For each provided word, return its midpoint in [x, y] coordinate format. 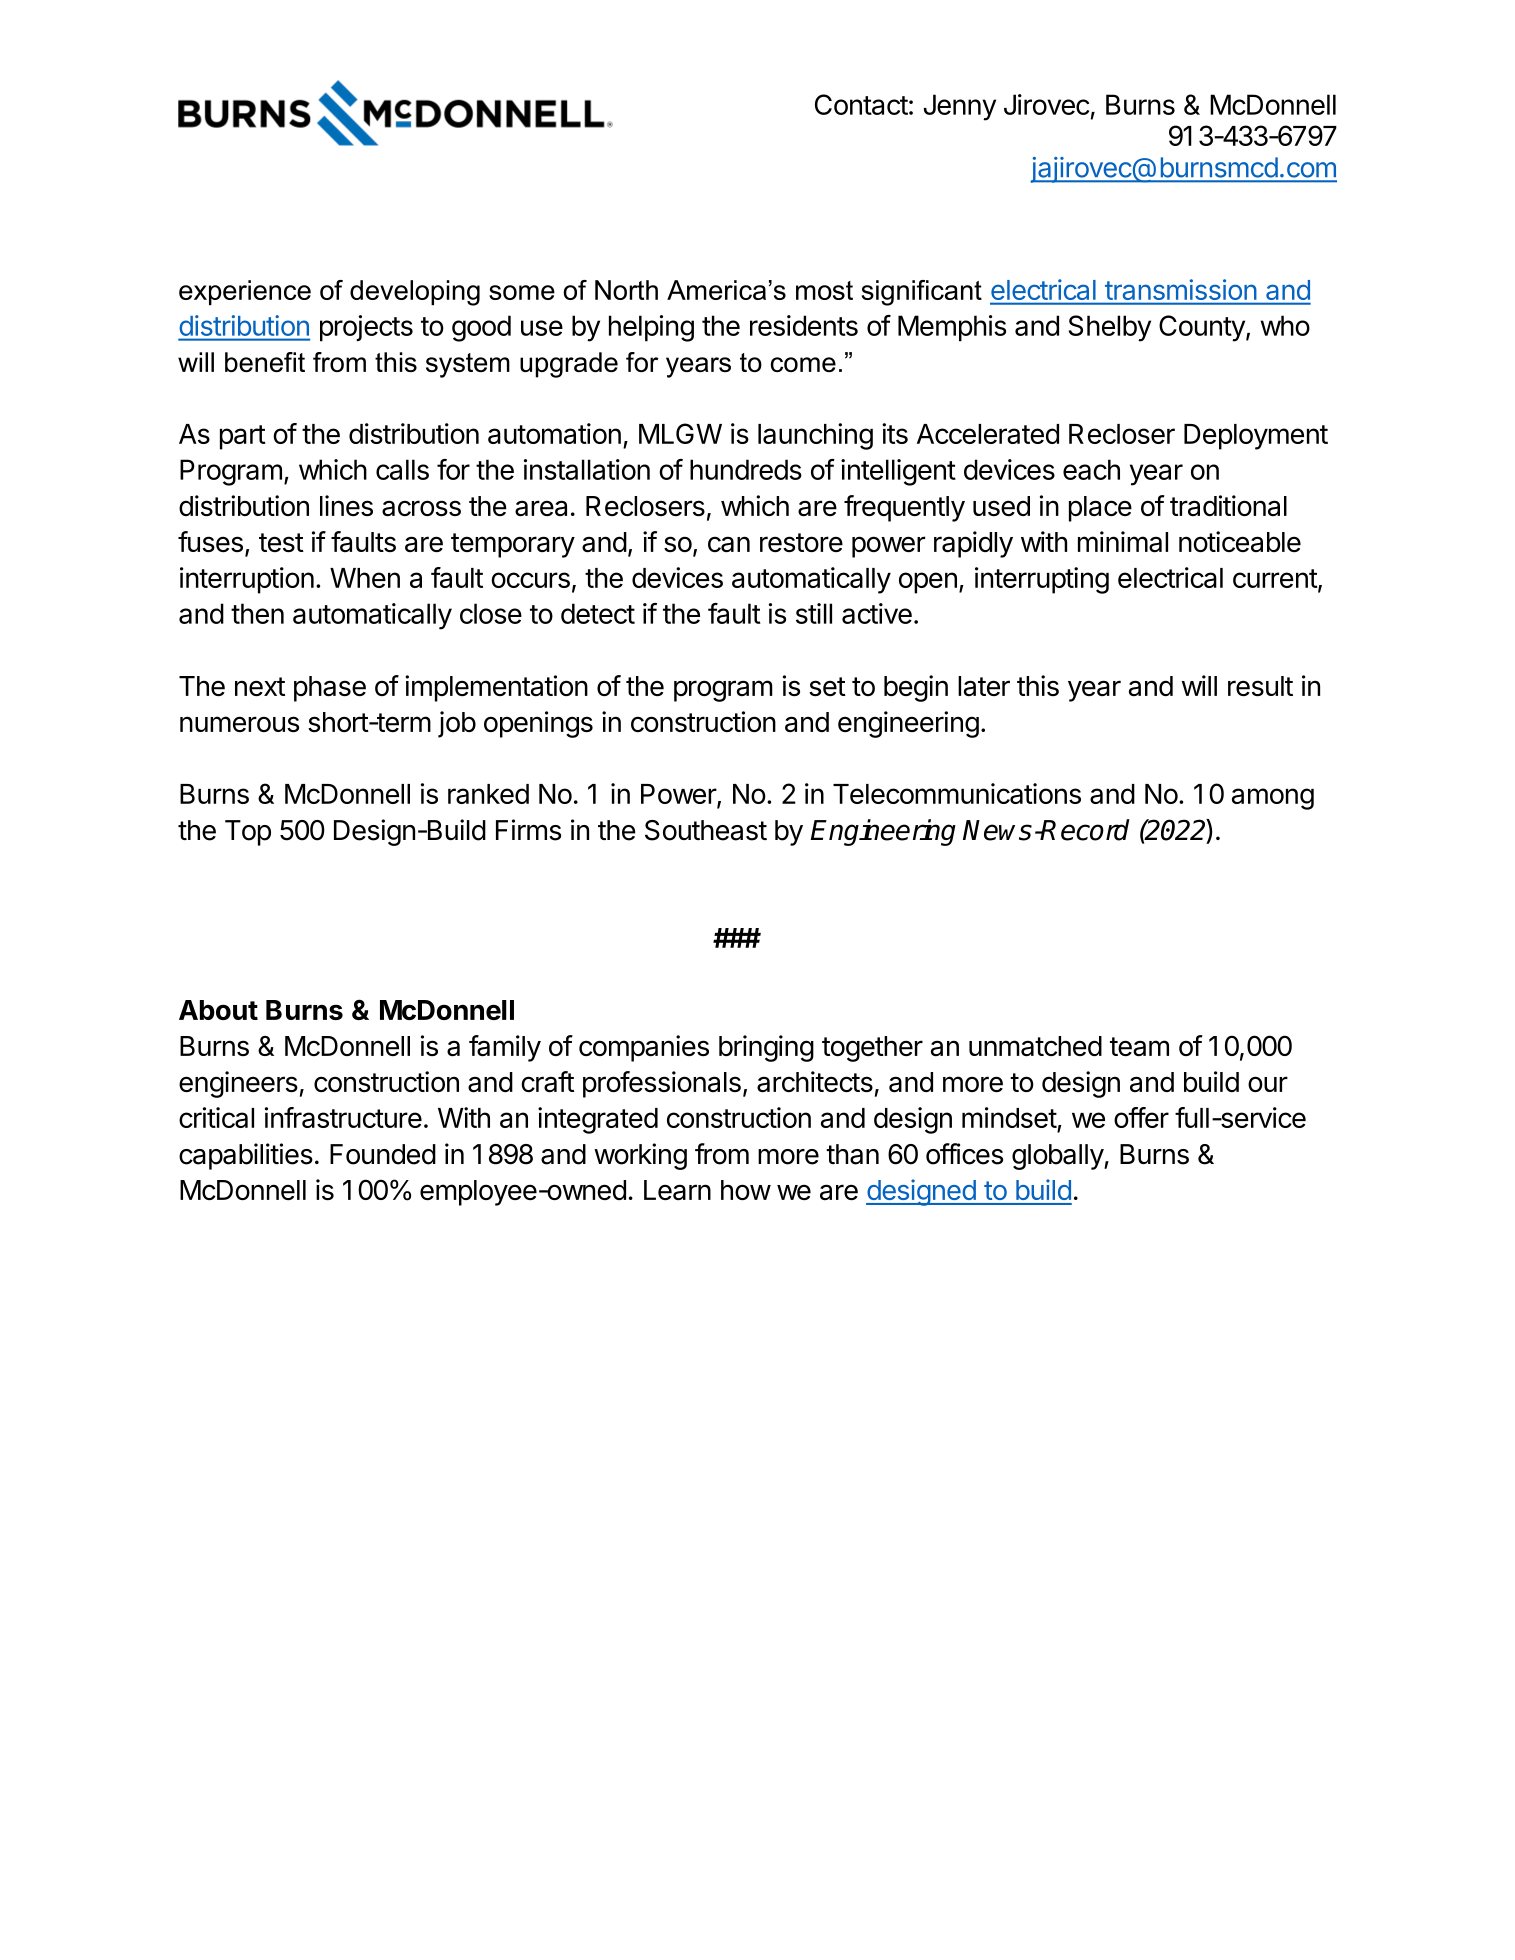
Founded [383, 1154]
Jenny [960, 107]
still [814, 613]
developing [415, 293]
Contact [861, 104]
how [746, 1190]
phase [330, 689]
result [1260, 686]
